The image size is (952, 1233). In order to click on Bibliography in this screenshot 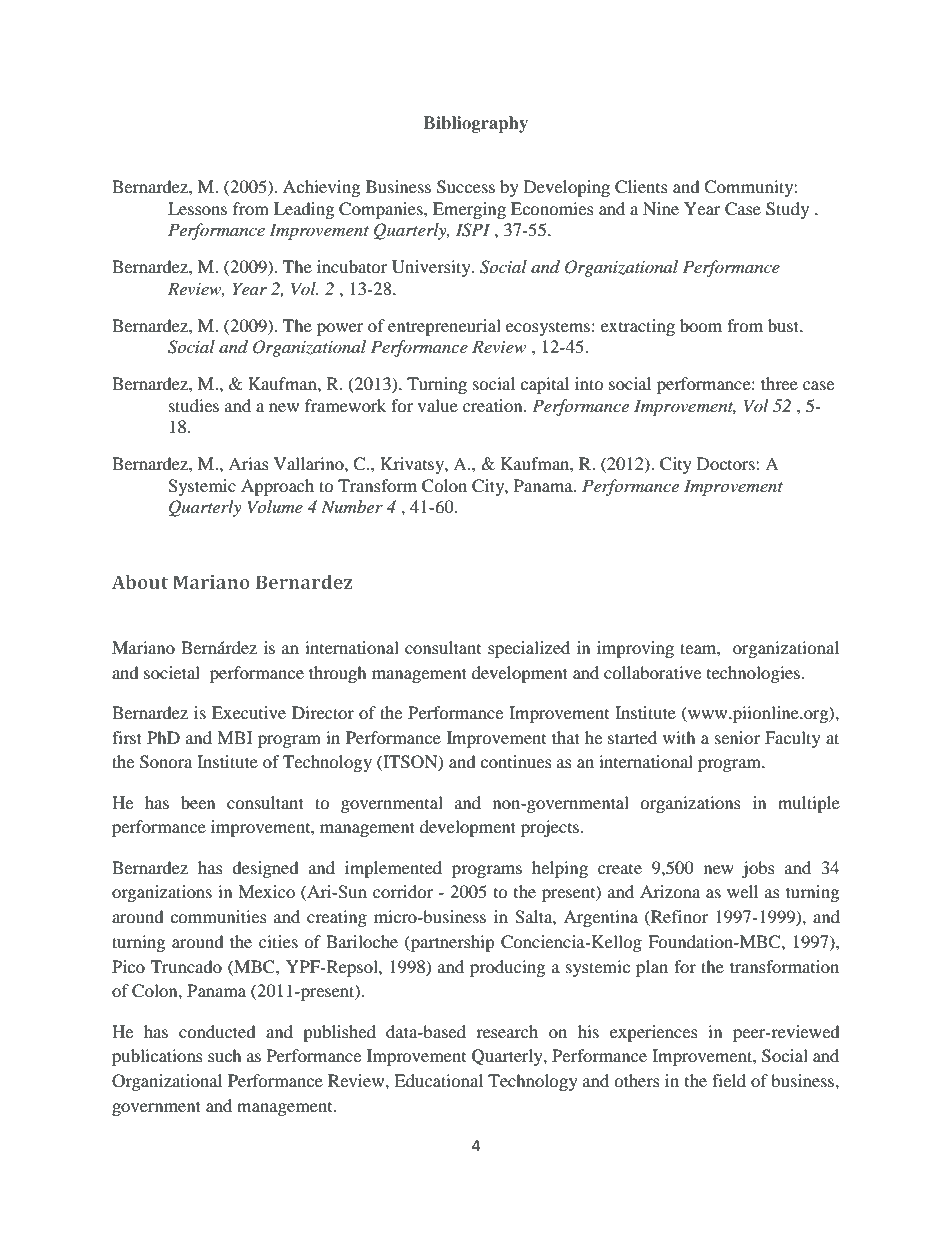, I will do `click(476, 124)`.
